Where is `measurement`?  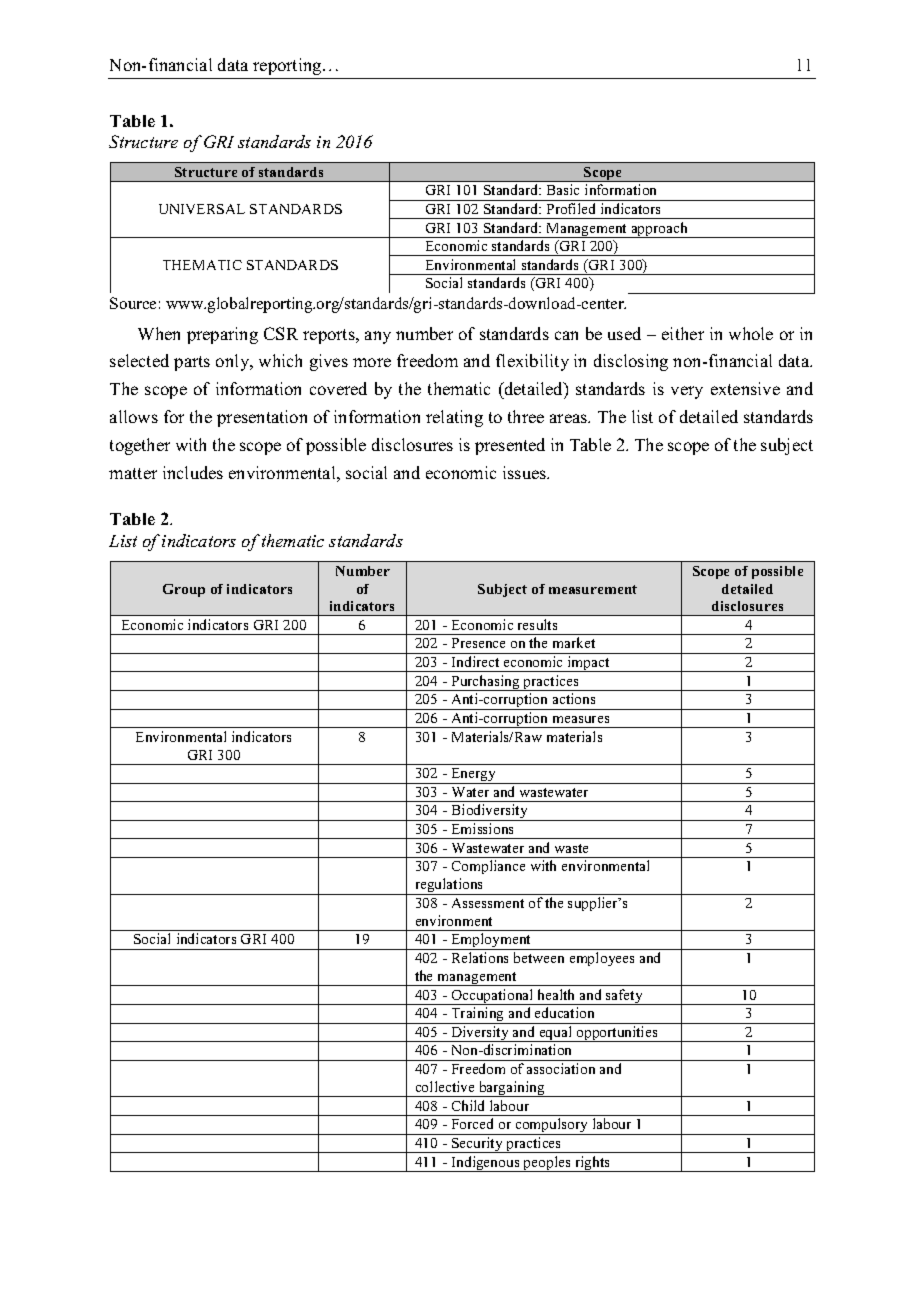
measurement is located at coordinates (593, 589).
